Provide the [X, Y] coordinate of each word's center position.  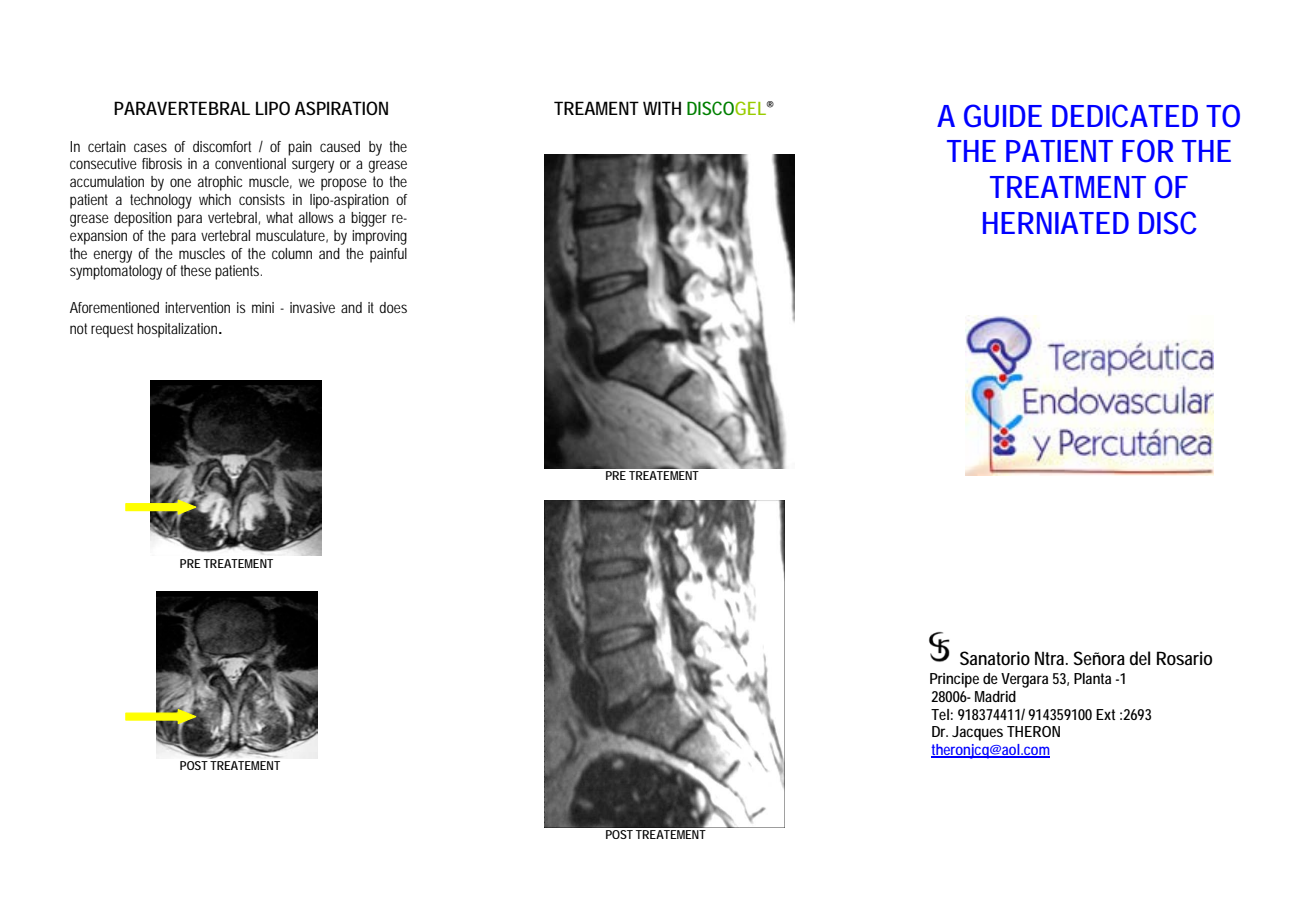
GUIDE [1003, 116]
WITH [662, 108]
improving [379, 237]
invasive [312, 307]
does [393, 307]
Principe [954, 680]
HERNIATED [1056, 223]
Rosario [1184, 658]
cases [150, 147]
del [1140, 658]
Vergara [1024, 680]
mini [263, 307]
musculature [292, 236]
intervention [197, 307]
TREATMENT [1068, 187]
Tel [940, 714]
